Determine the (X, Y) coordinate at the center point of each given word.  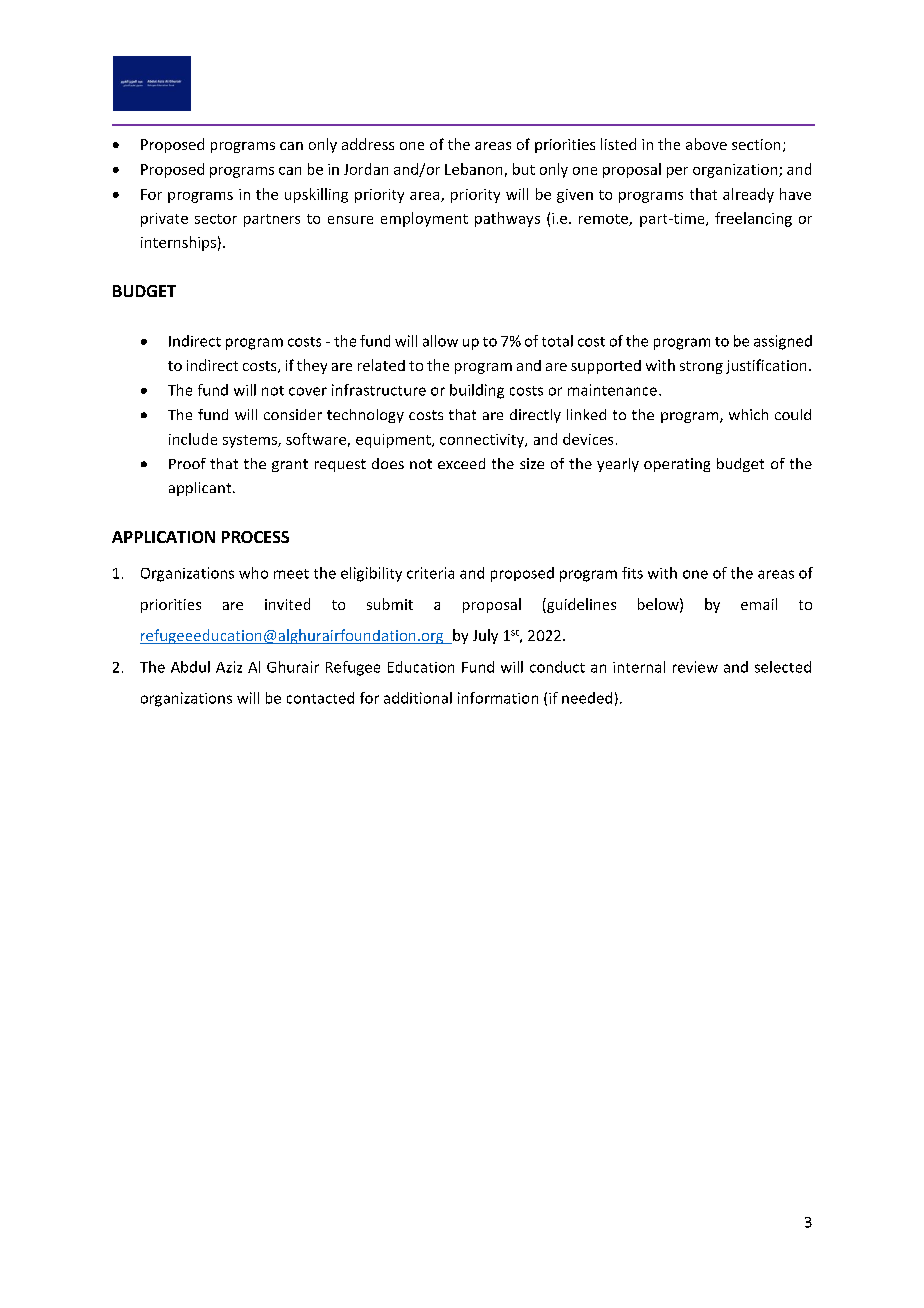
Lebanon (473, 169)
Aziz (229, 667)
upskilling (316, 195)
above (706, 144)
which (748, 414)
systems (251, 441)
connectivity (483, 441)
